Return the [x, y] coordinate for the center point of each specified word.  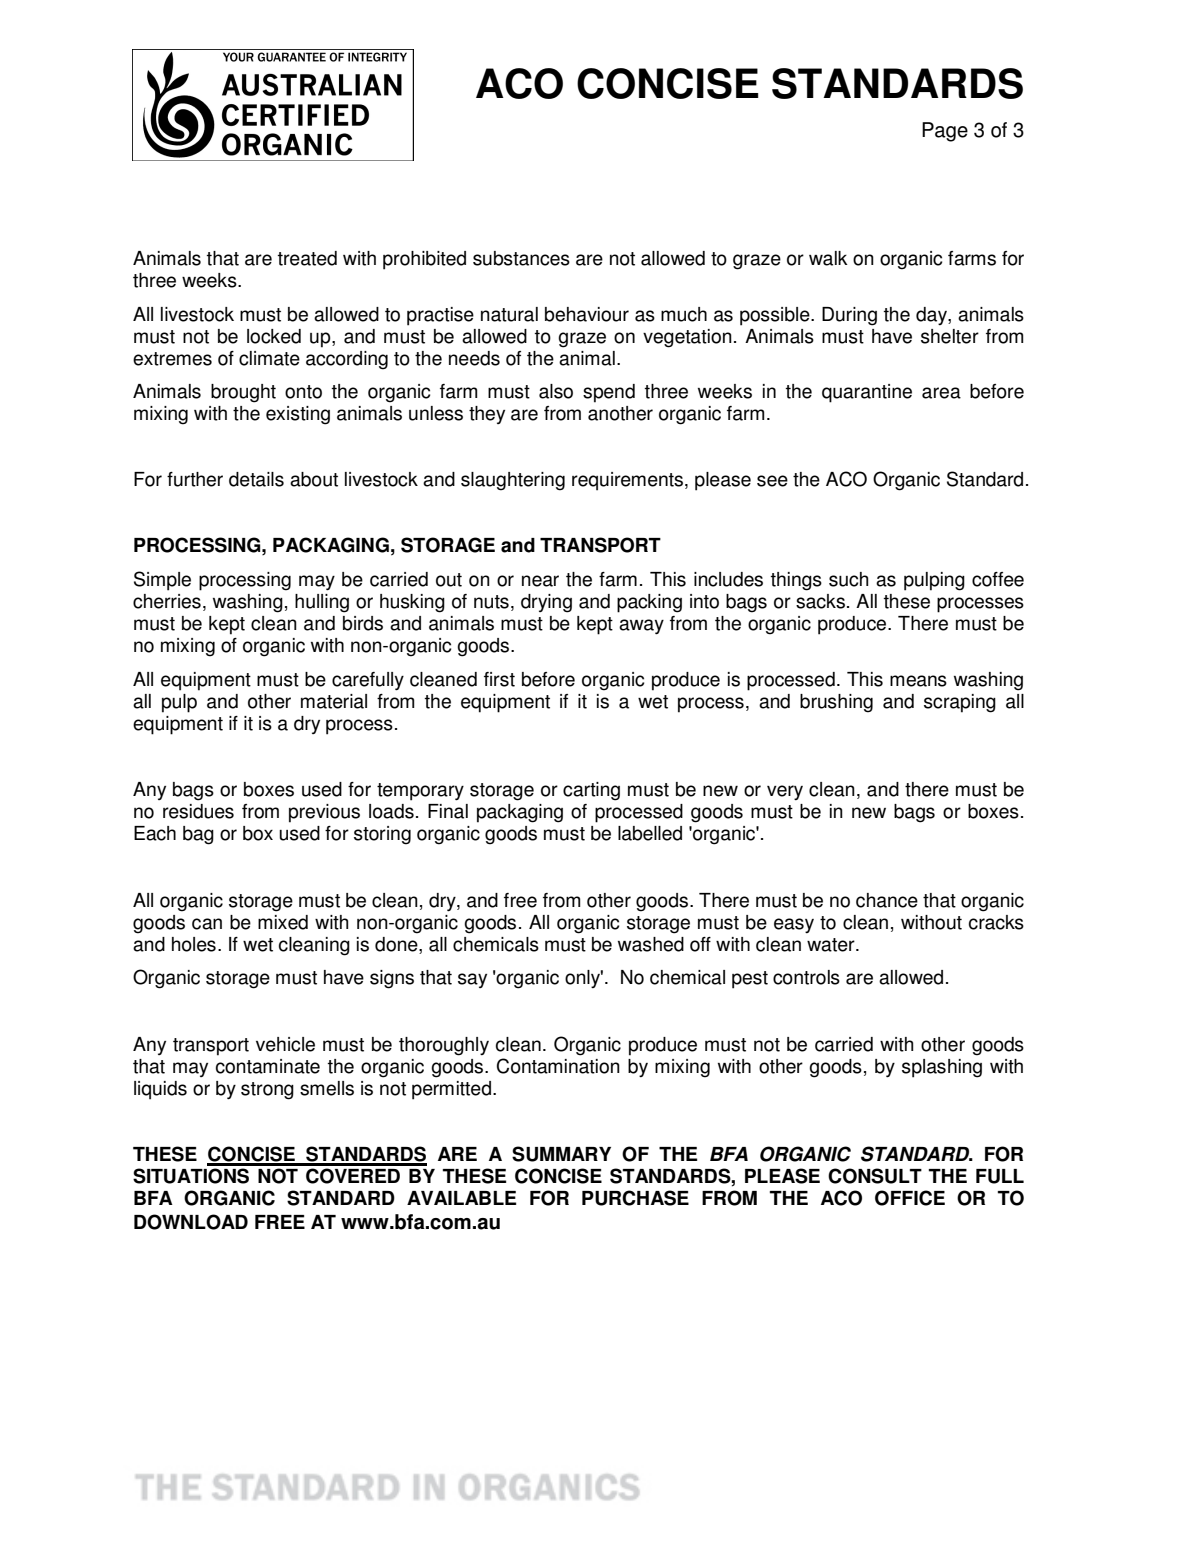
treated [307, 258]
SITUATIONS [191, 1176]
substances [521, 258]
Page [945, 132]
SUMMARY [561, 1154]
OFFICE [910, 1198]
